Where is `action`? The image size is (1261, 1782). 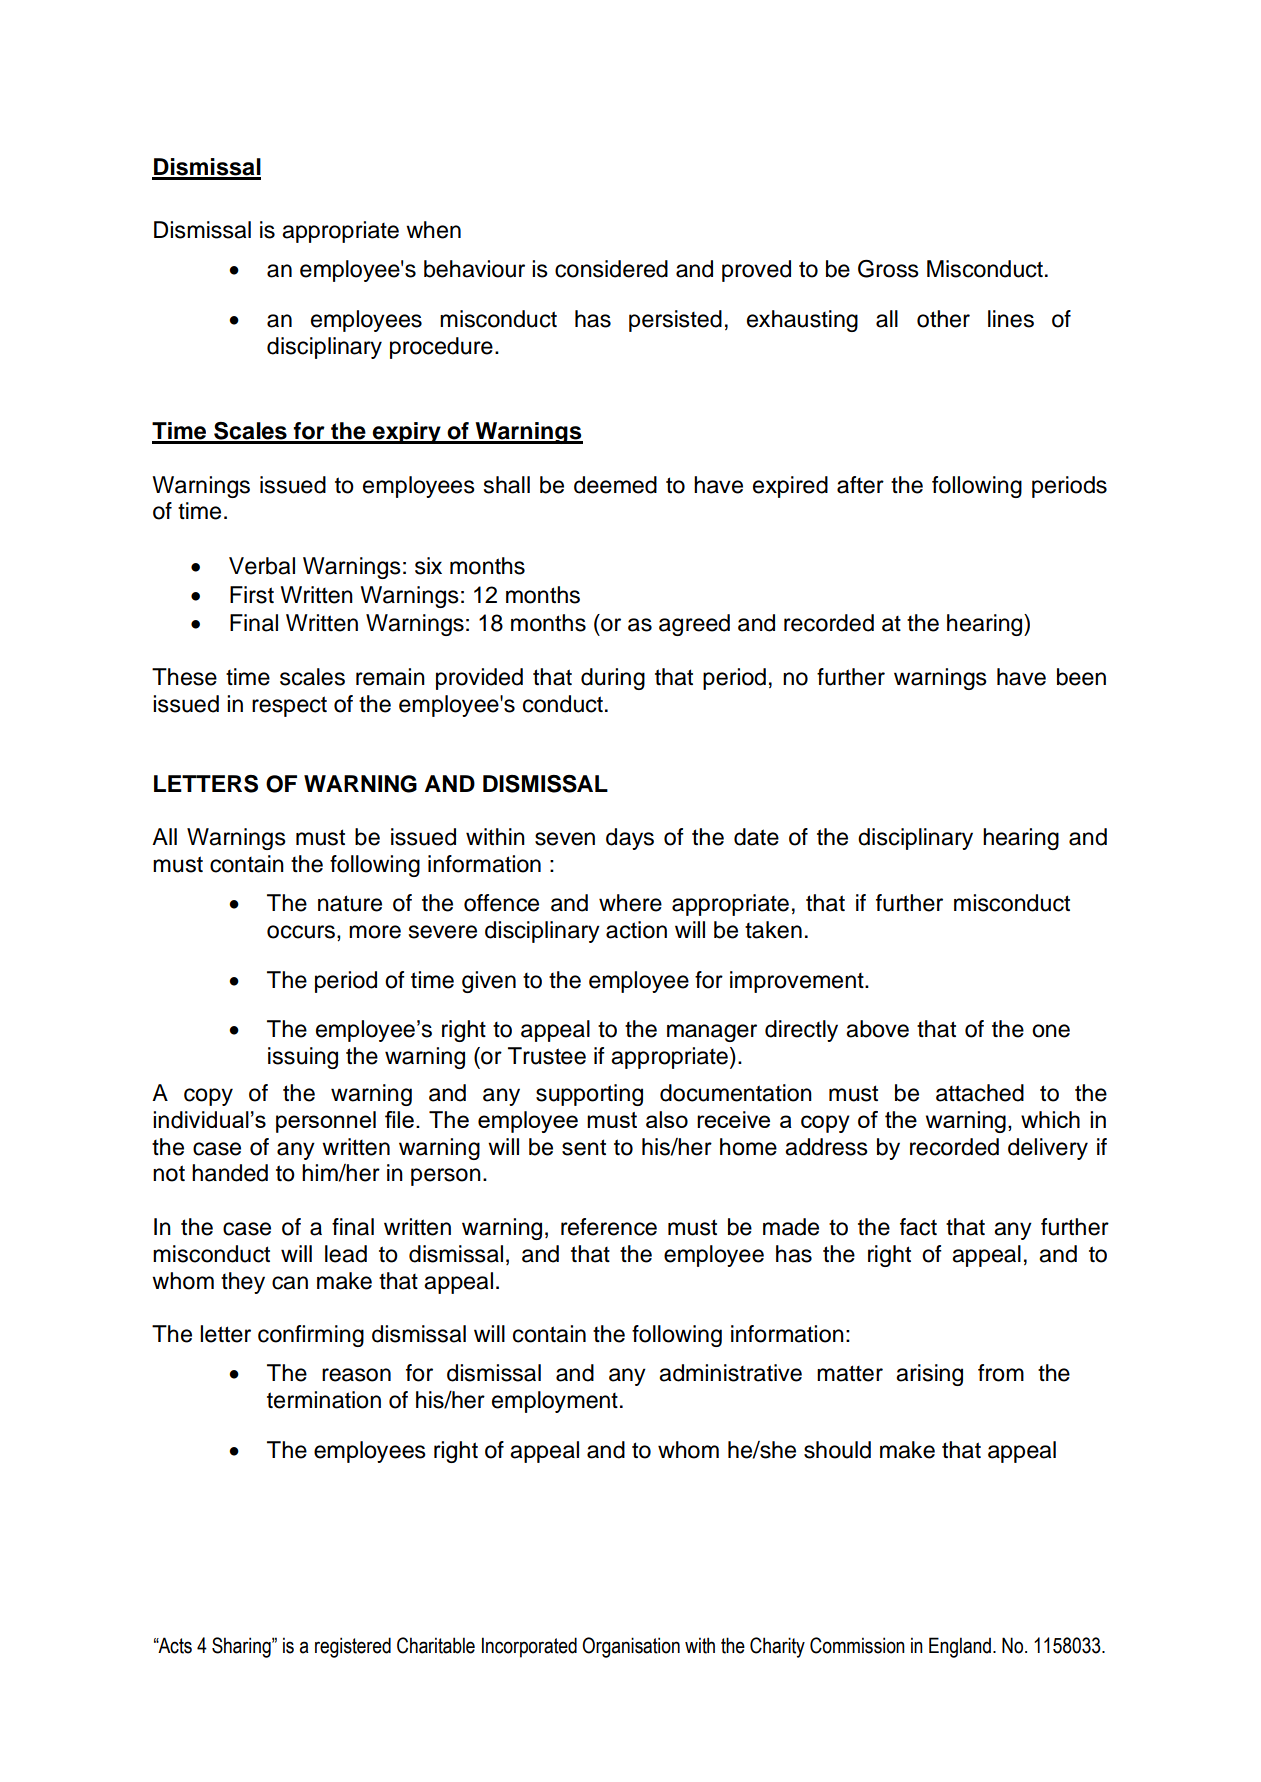 action is located at coordinates (636, 930).
